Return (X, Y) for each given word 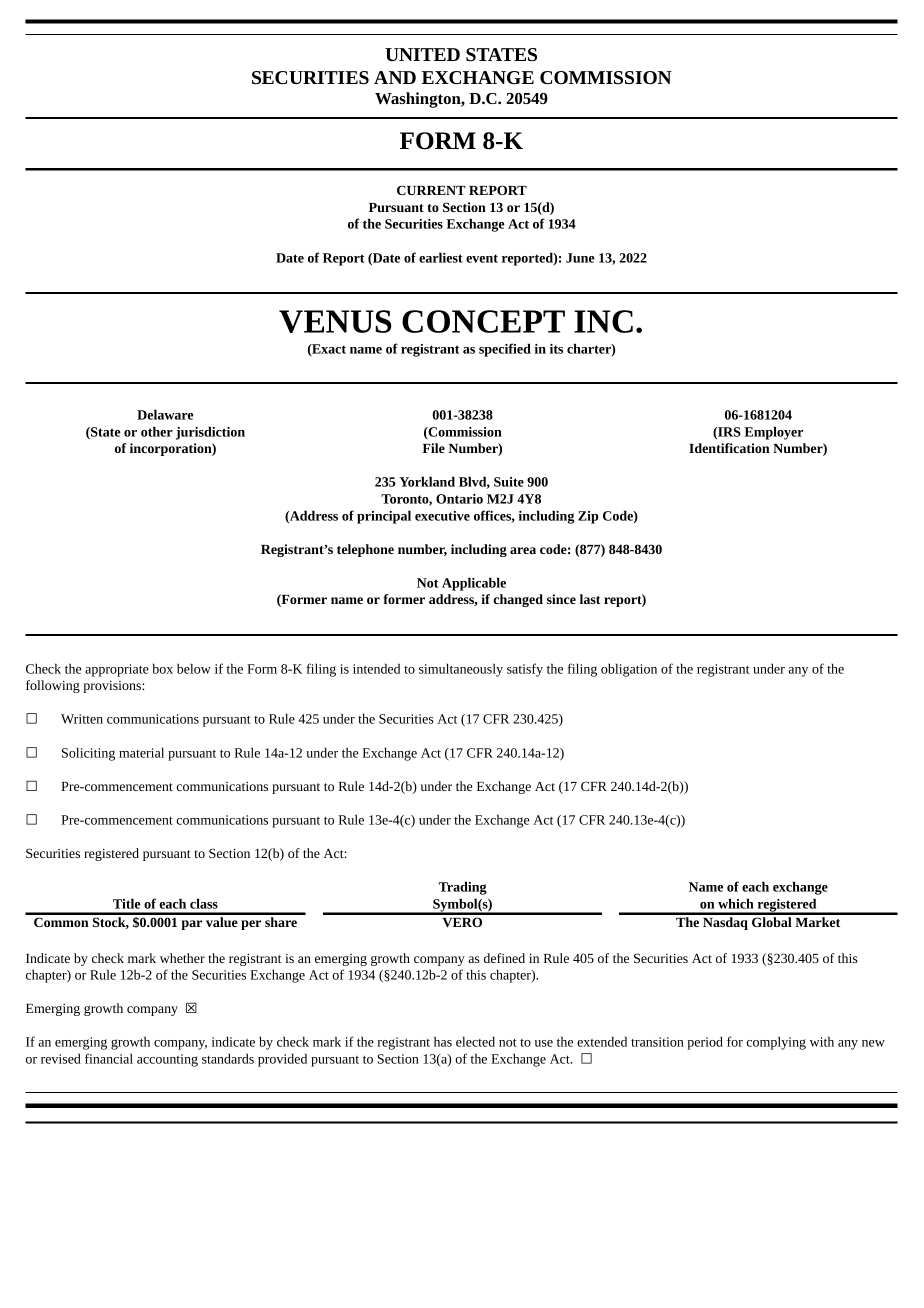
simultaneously (461, 670)
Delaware (165, 414)
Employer (773, 433)
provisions (113, 687)
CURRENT (431, 190)
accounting (167, 1060)
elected (475, 1041)
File (434, 448)
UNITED (422, 54)
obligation (629, 670)
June (580, 258)
